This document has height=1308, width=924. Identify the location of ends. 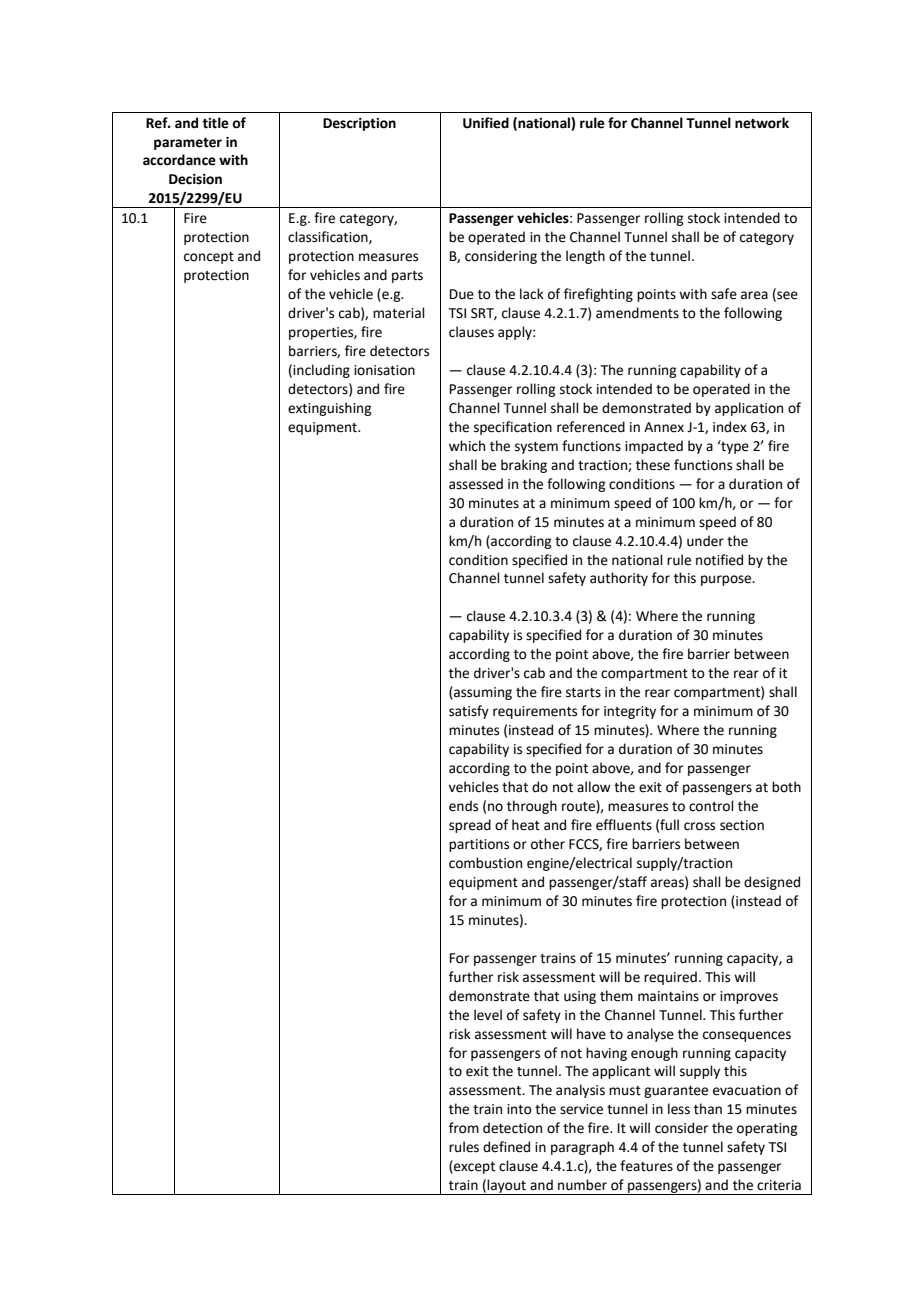
(463, 806).
